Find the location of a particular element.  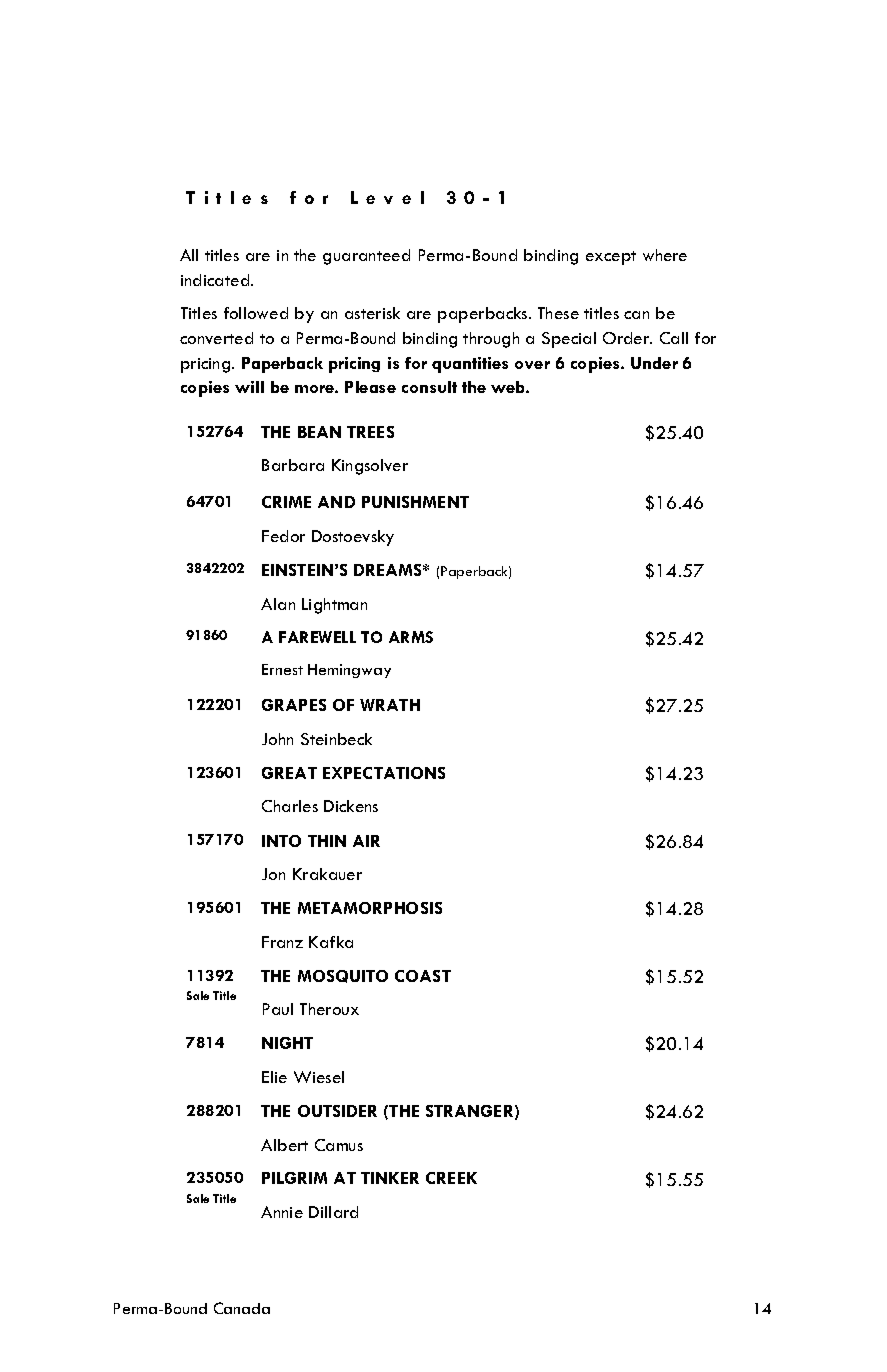

Alan is located at coordinates (278, 604).
